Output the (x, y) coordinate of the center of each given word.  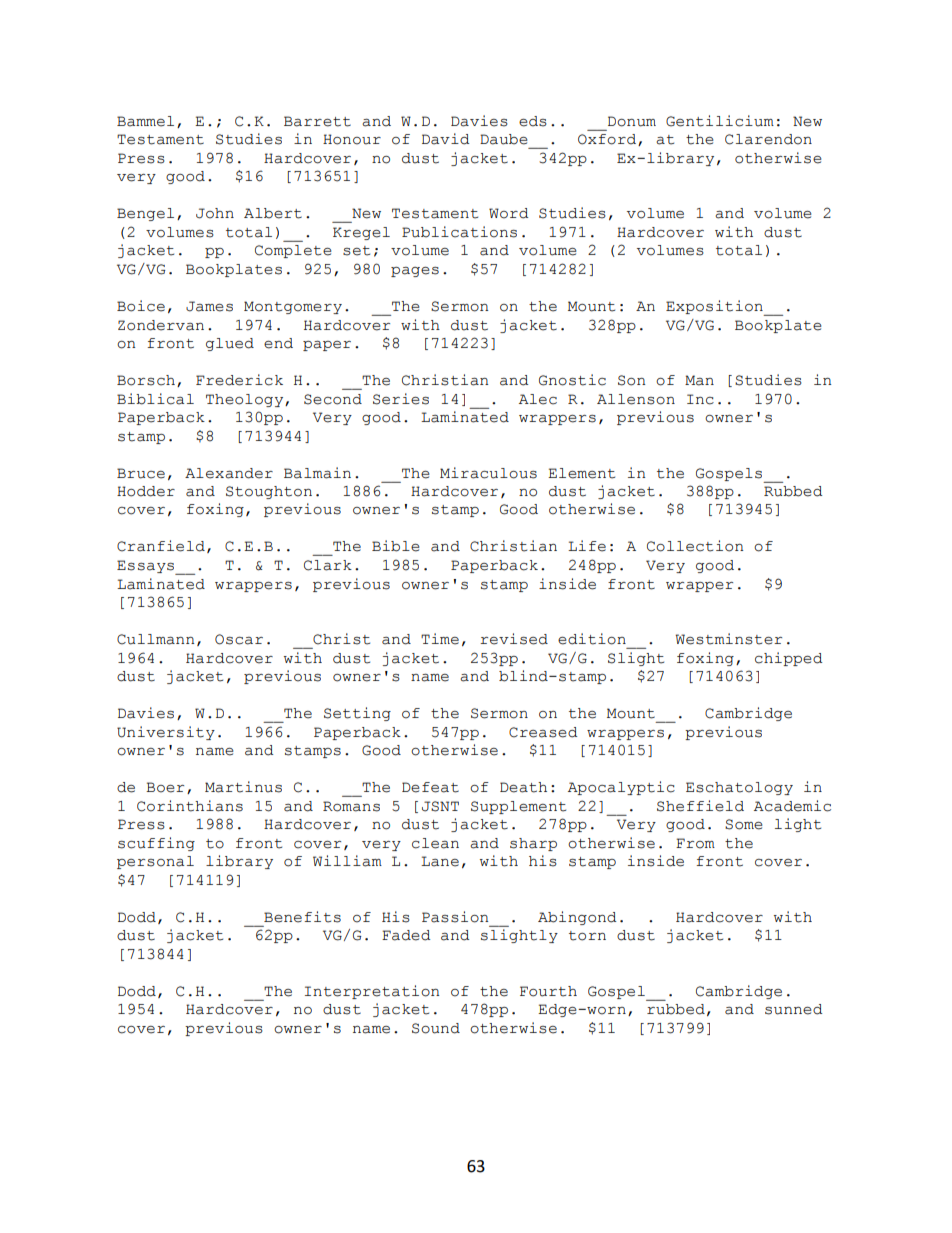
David (446, 139)
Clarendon (768, 139)
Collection (695, 546)
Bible (396, 546)
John (215, 213)
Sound (436, 1028)
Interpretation (372, 992)
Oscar (239, 639)
